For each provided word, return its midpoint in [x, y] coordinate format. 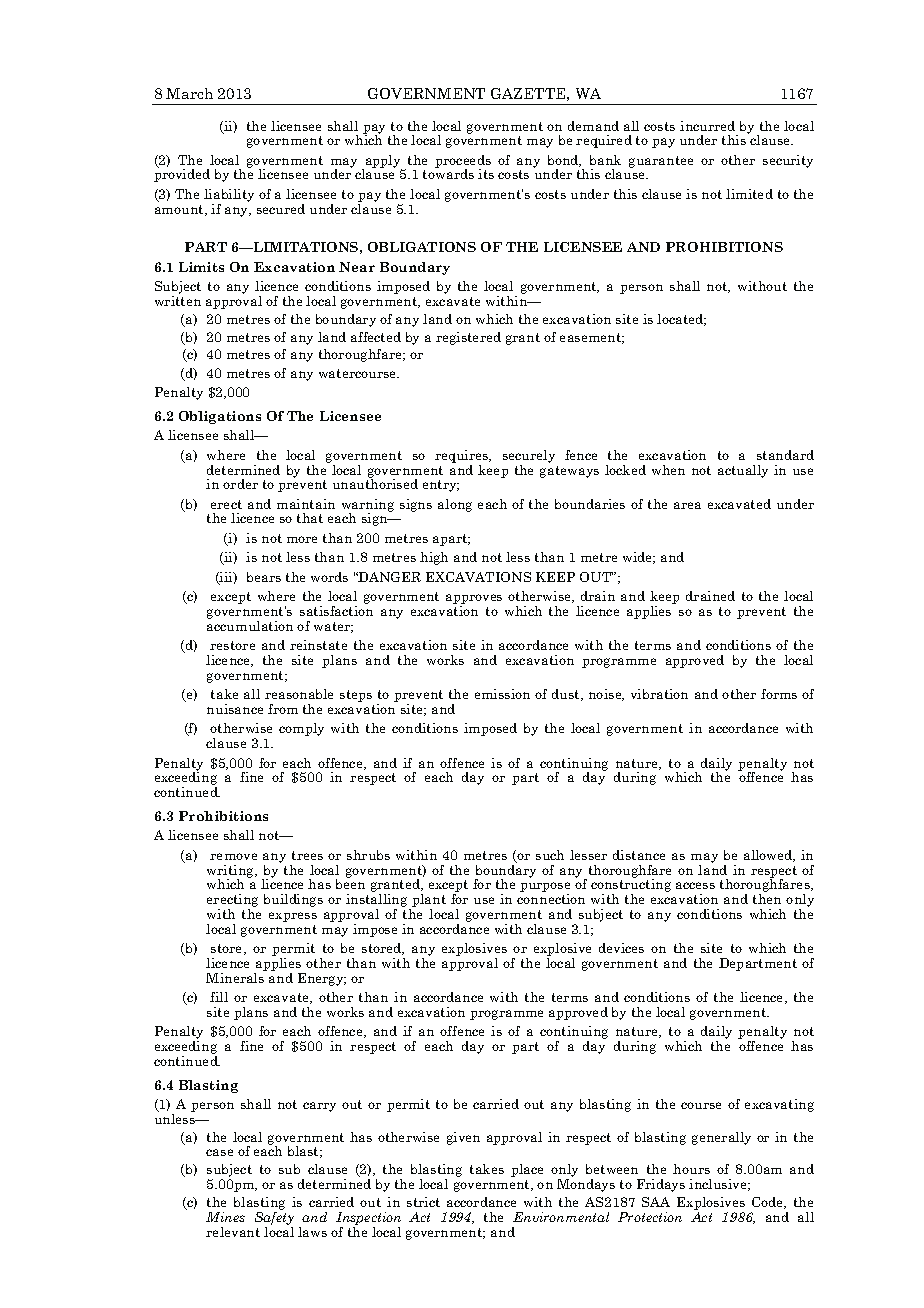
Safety [274, 1217]
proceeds [463, 162]
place [527, 1170]
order [240, 484]
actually [743, 471]
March [189, 93]
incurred [707, 126]
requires [463, 458]
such [550, 855]
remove [233, 856]
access [695, 885]
